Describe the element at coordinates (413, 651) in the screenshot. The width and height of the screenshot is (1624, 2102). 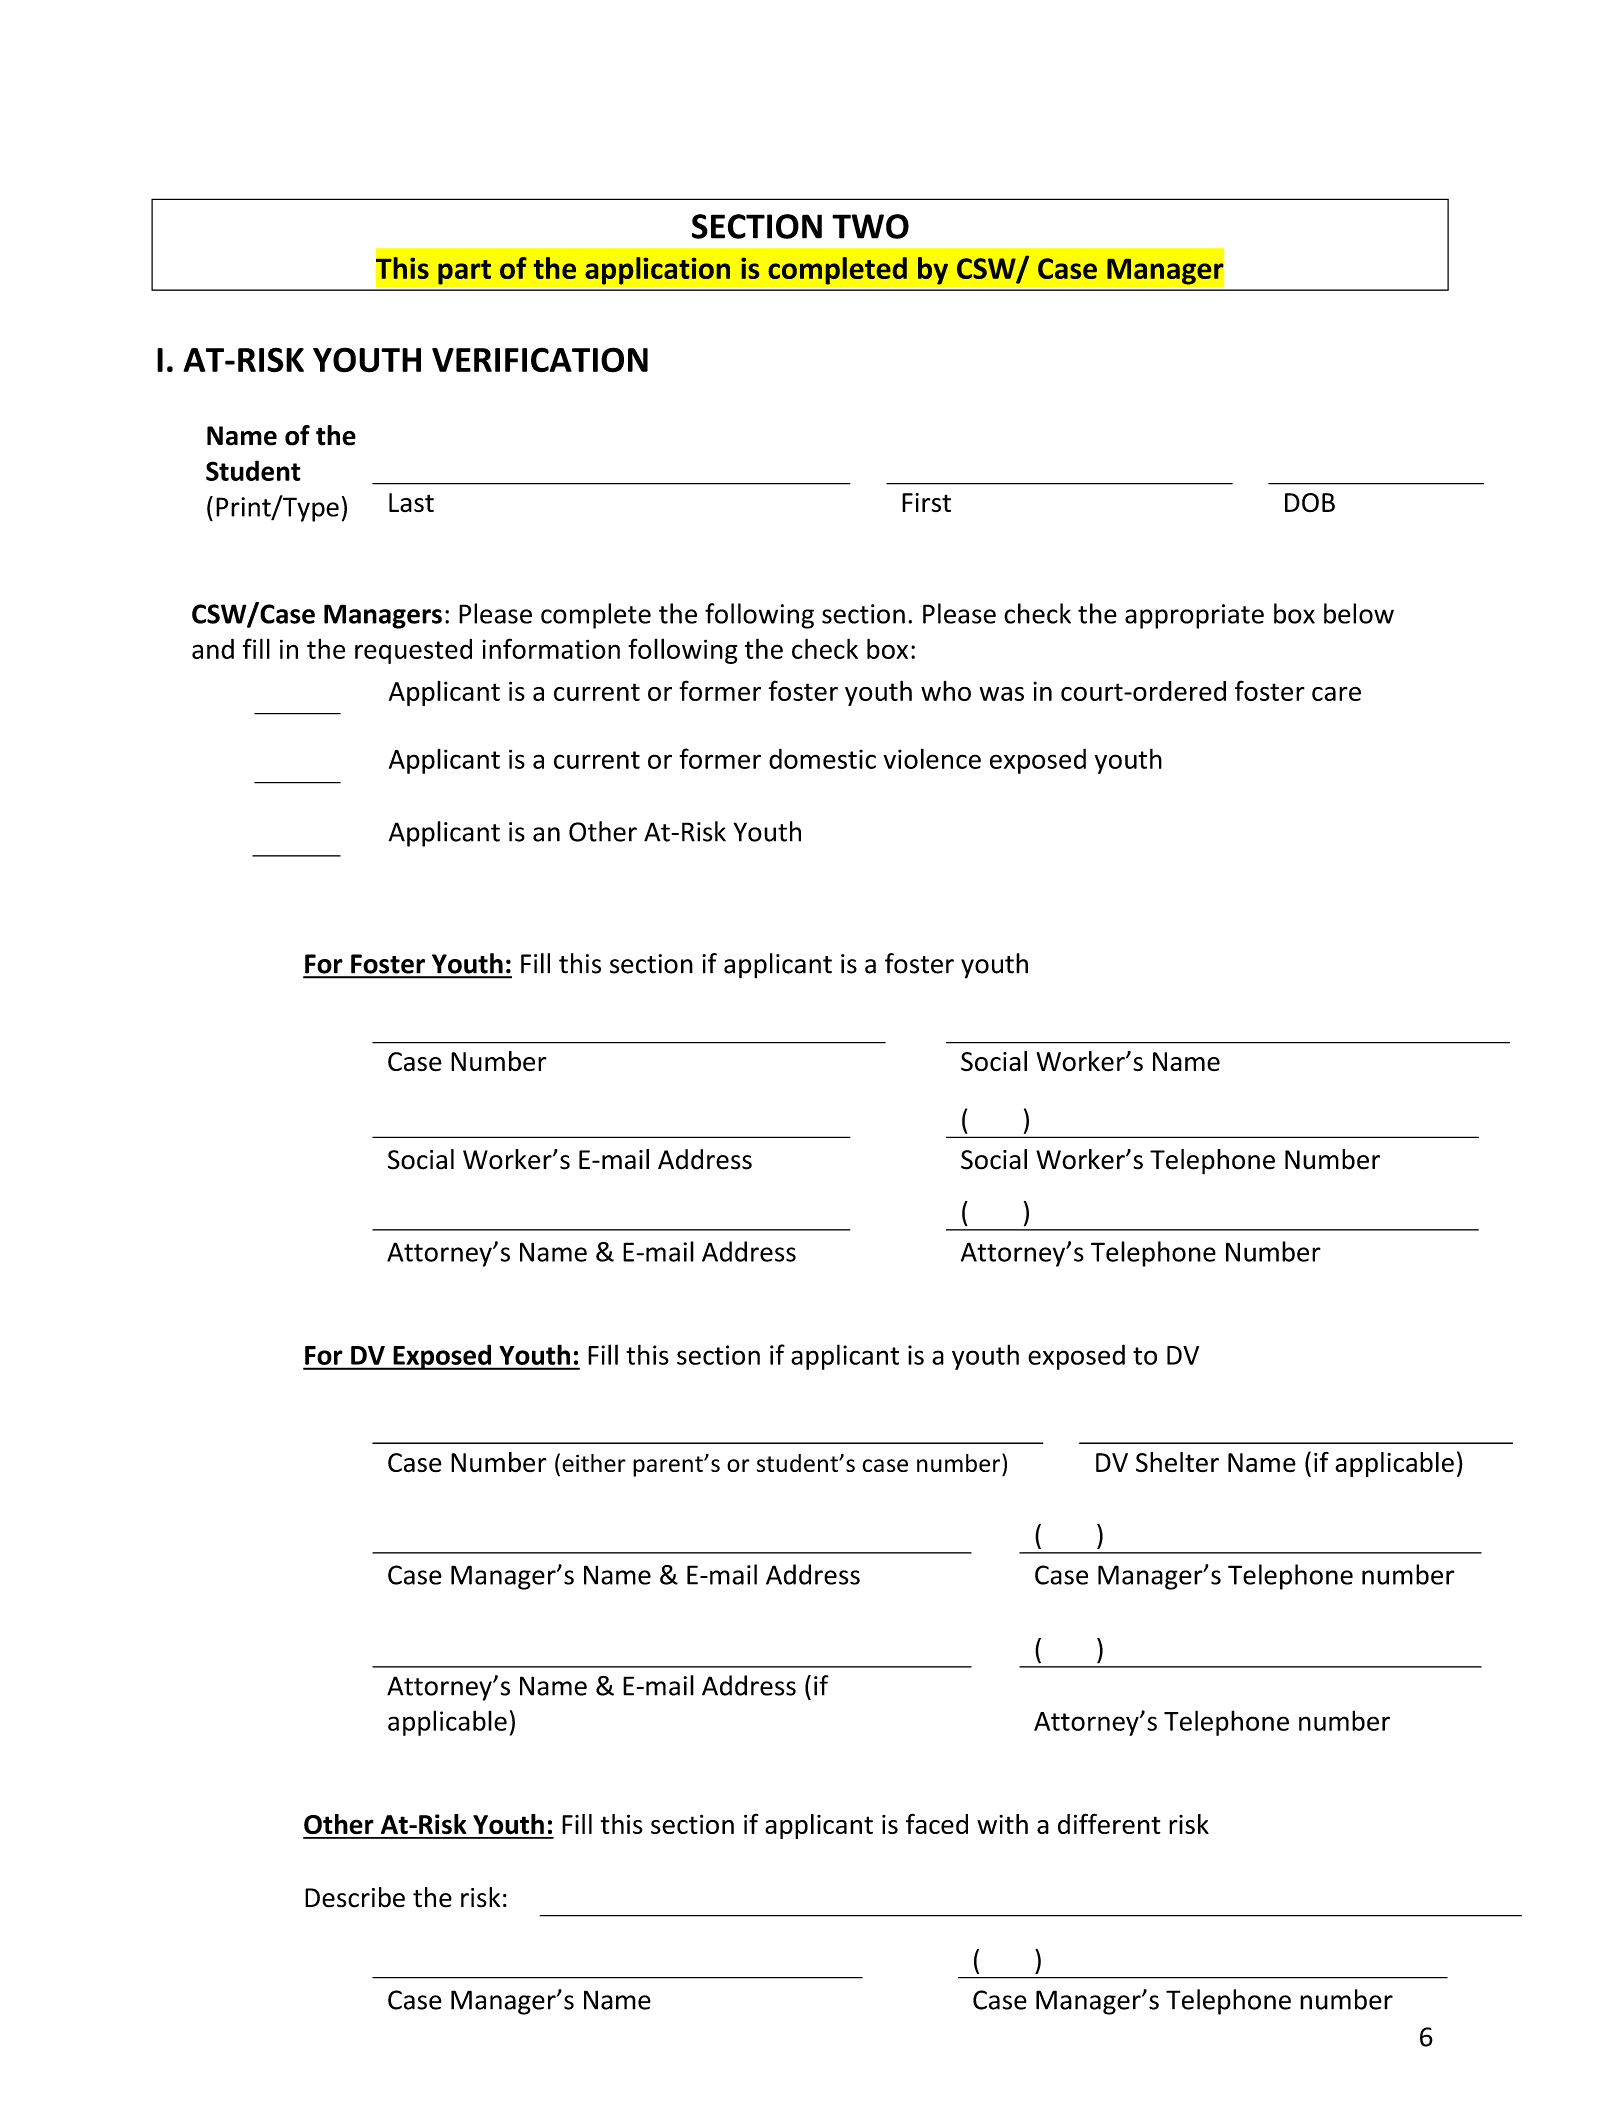
I see `requested` at that location.
